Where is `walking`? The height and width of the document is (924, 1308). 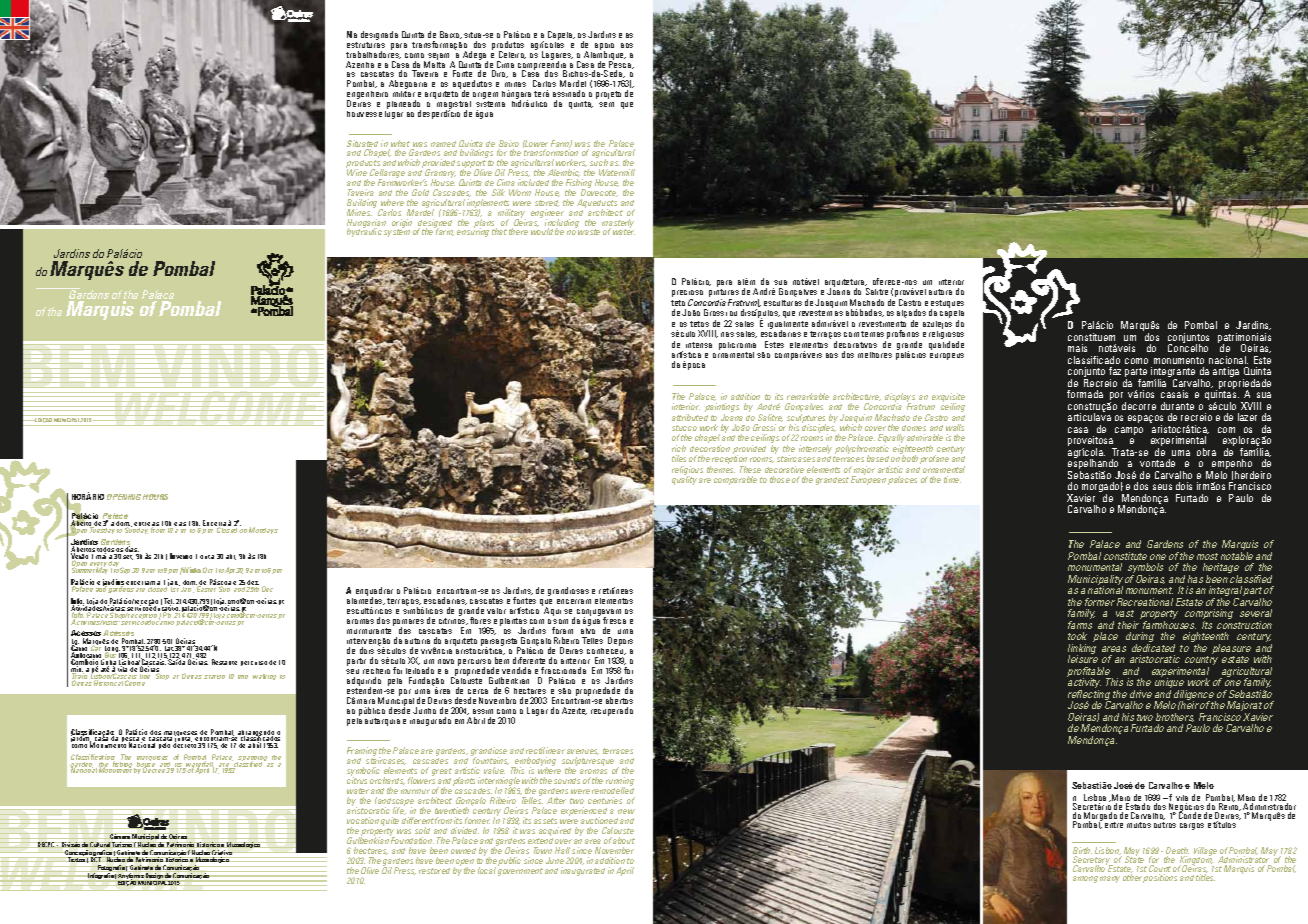
walking is located at coordinates (264, 677).
